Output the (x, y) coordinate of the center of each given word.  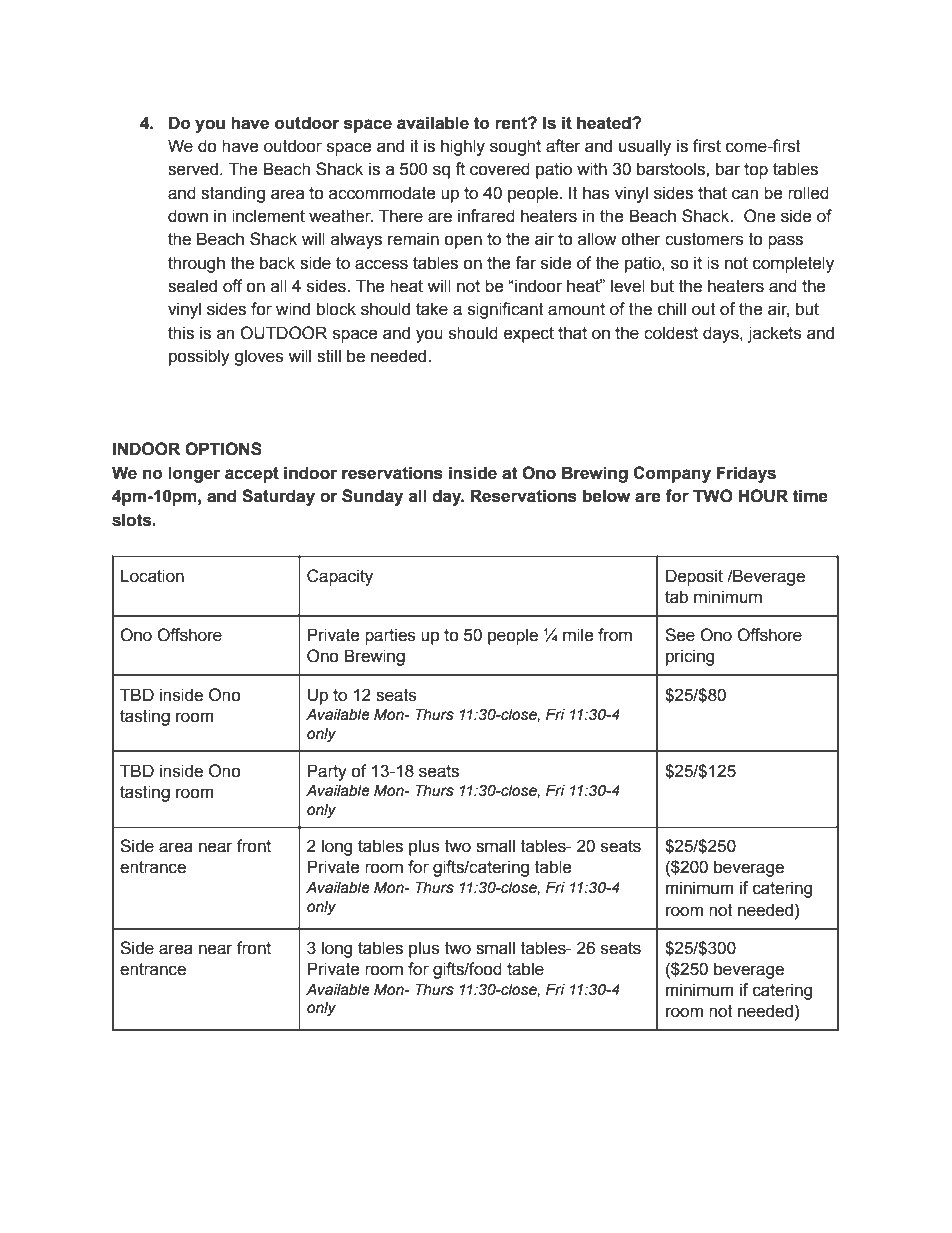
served (194, 169)
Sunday (372, 497)
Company (672, 474)
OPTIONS (223, 449)
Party (327, 772)
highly (463, 147)
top (756, 171)
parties (390, 636)
